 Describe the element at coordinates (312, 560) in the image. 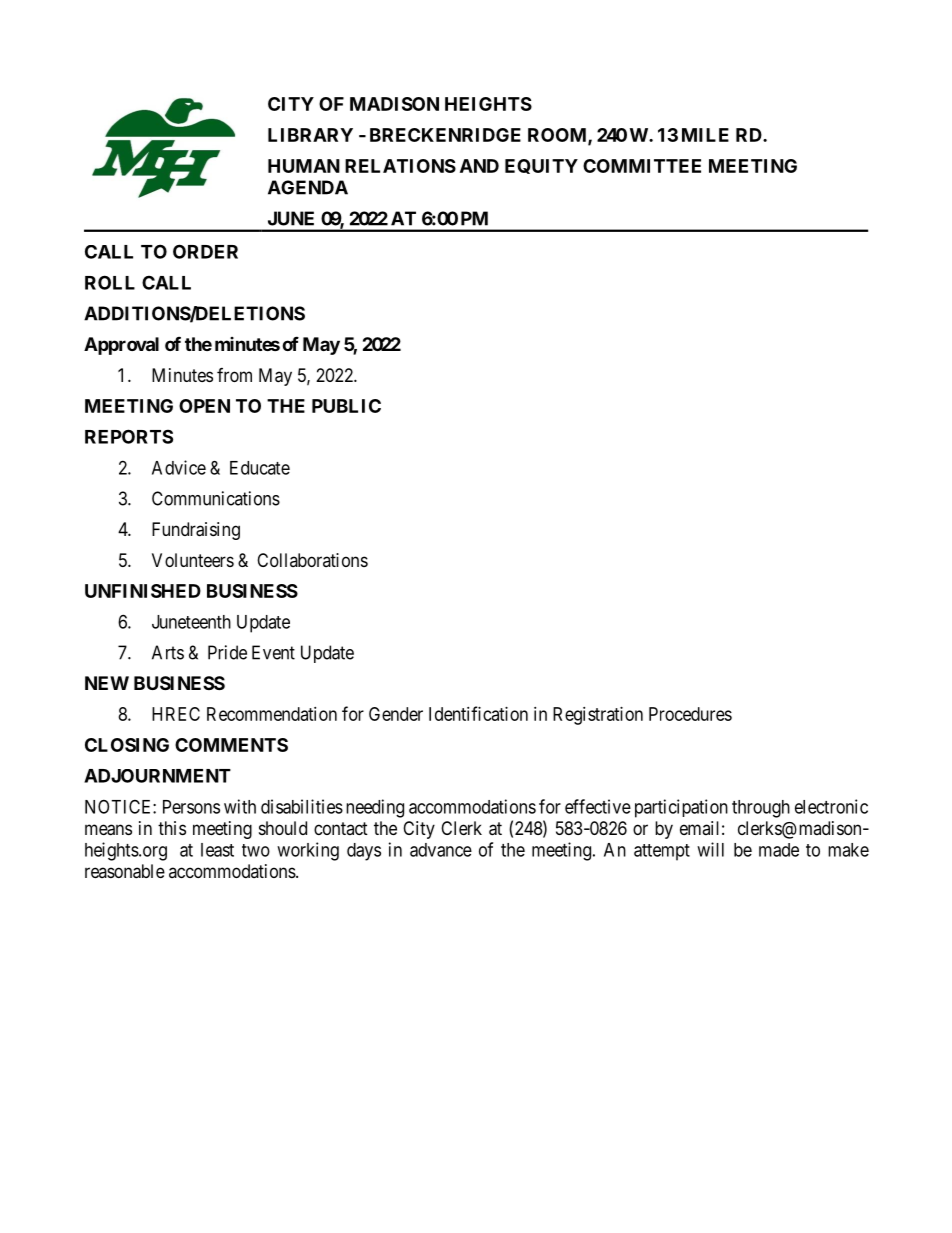

I see `Collaborations` at that location.
